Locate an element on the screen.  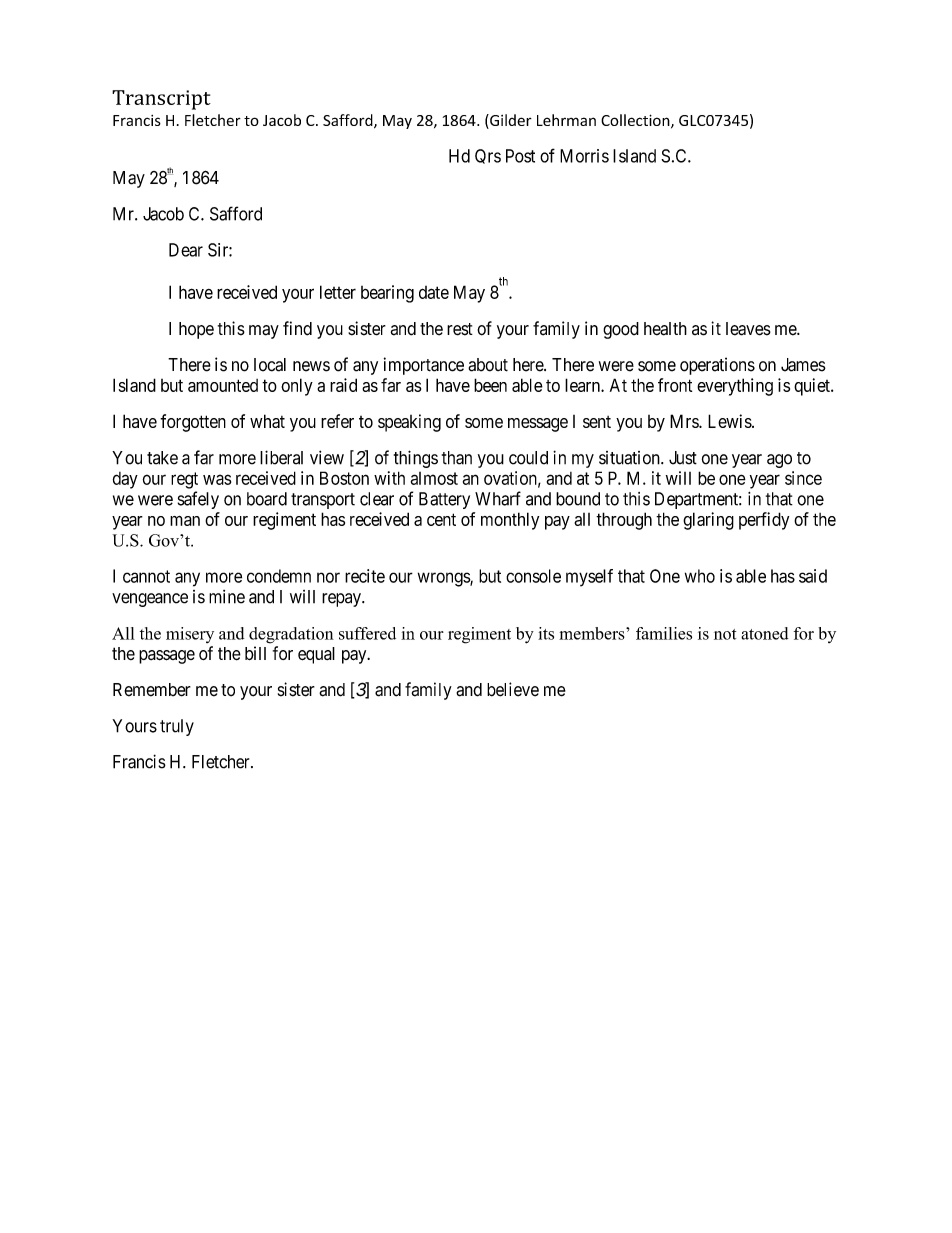
cent is located at coordinates (441, 519).
